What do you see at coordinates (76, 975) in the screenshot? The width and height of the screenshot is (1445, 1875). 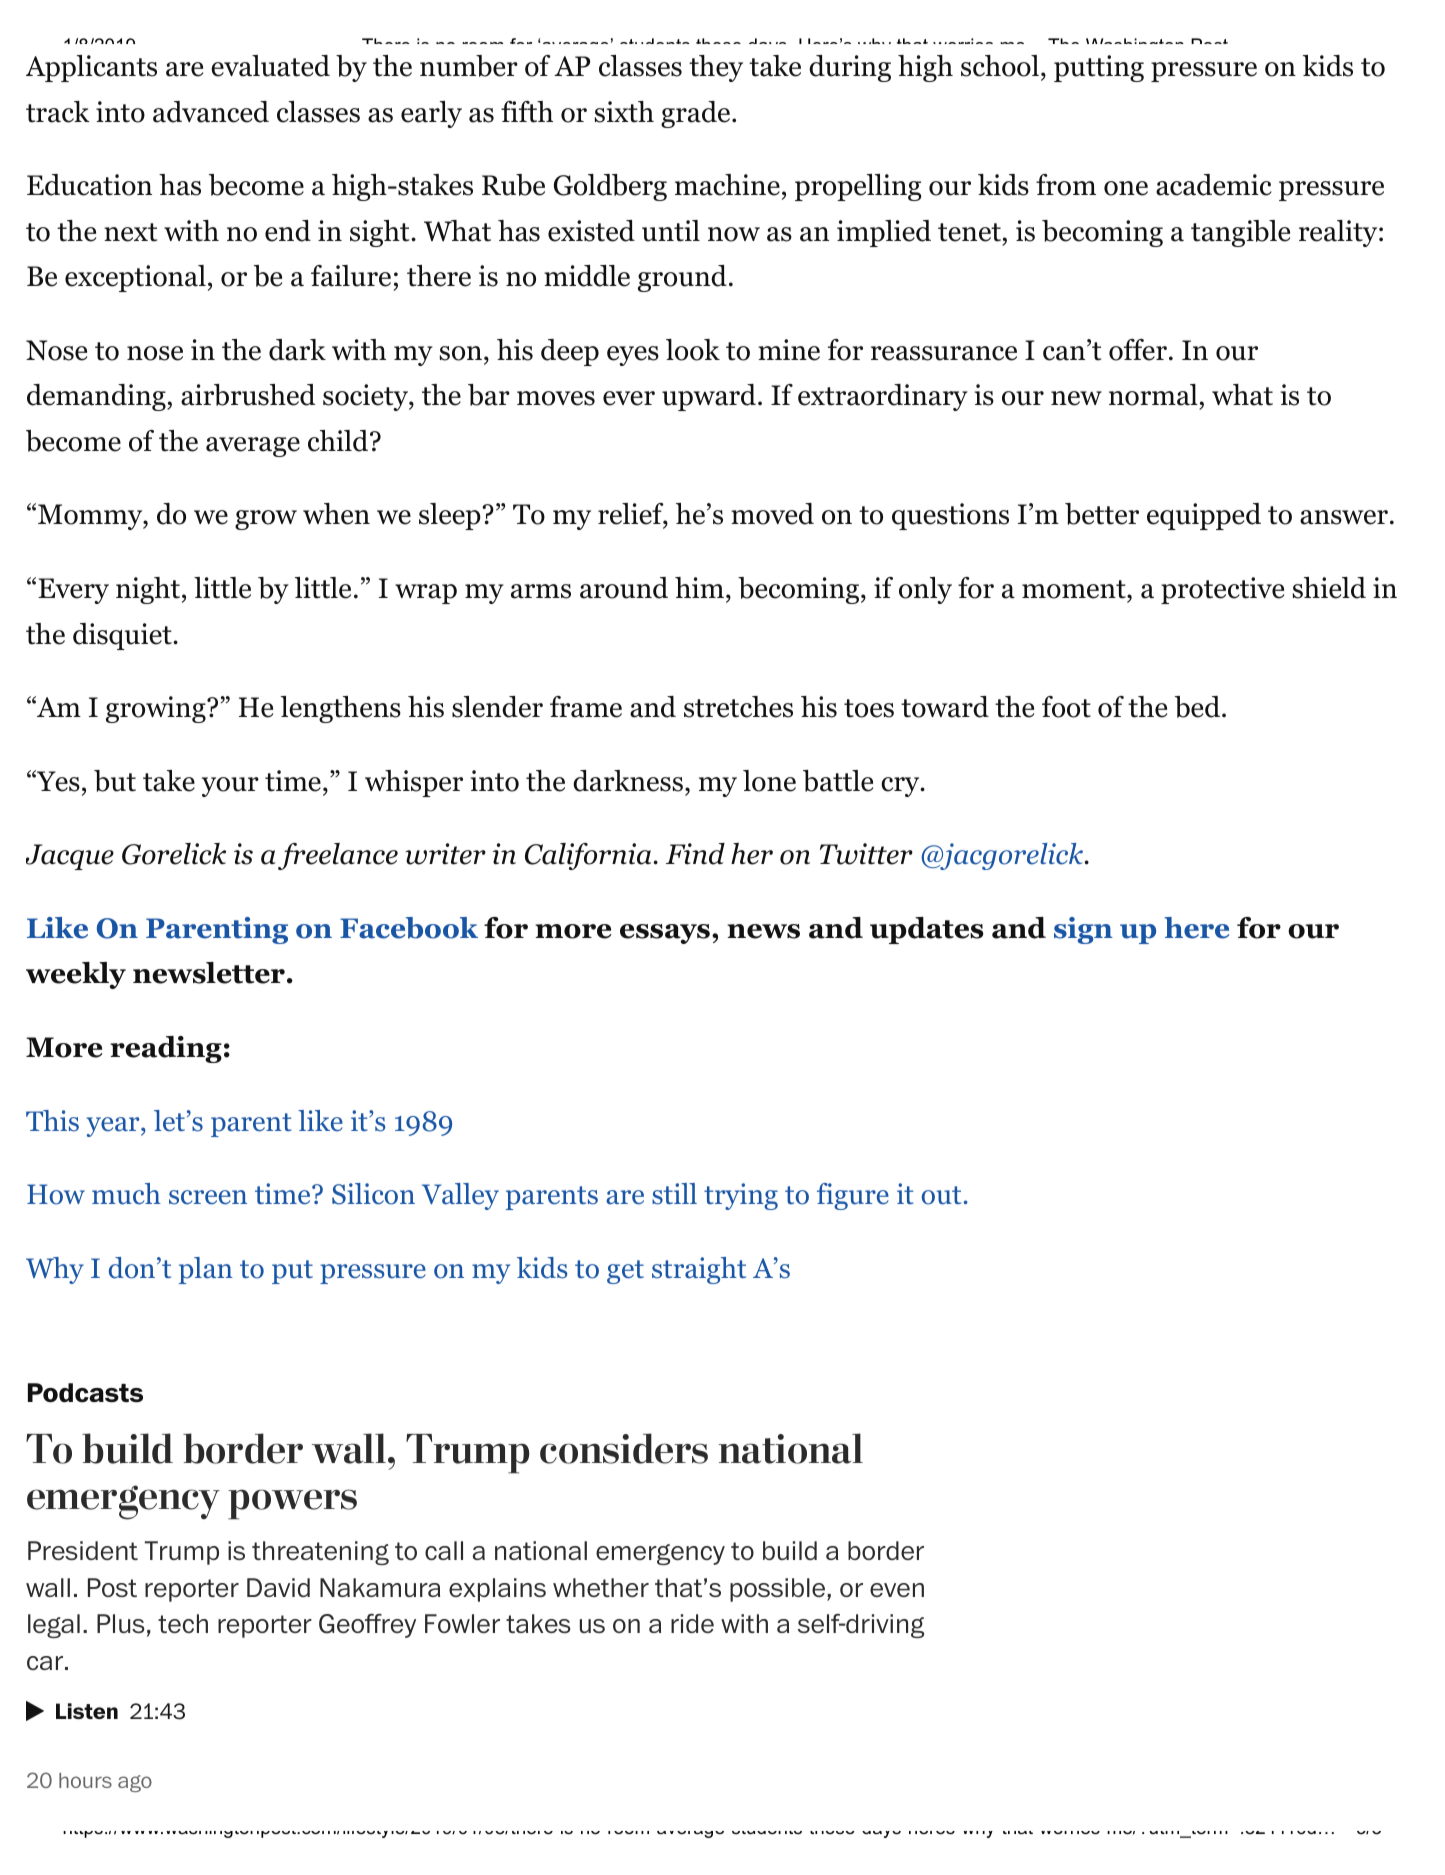 I see `weekly` at bounding box center [76, 975].
